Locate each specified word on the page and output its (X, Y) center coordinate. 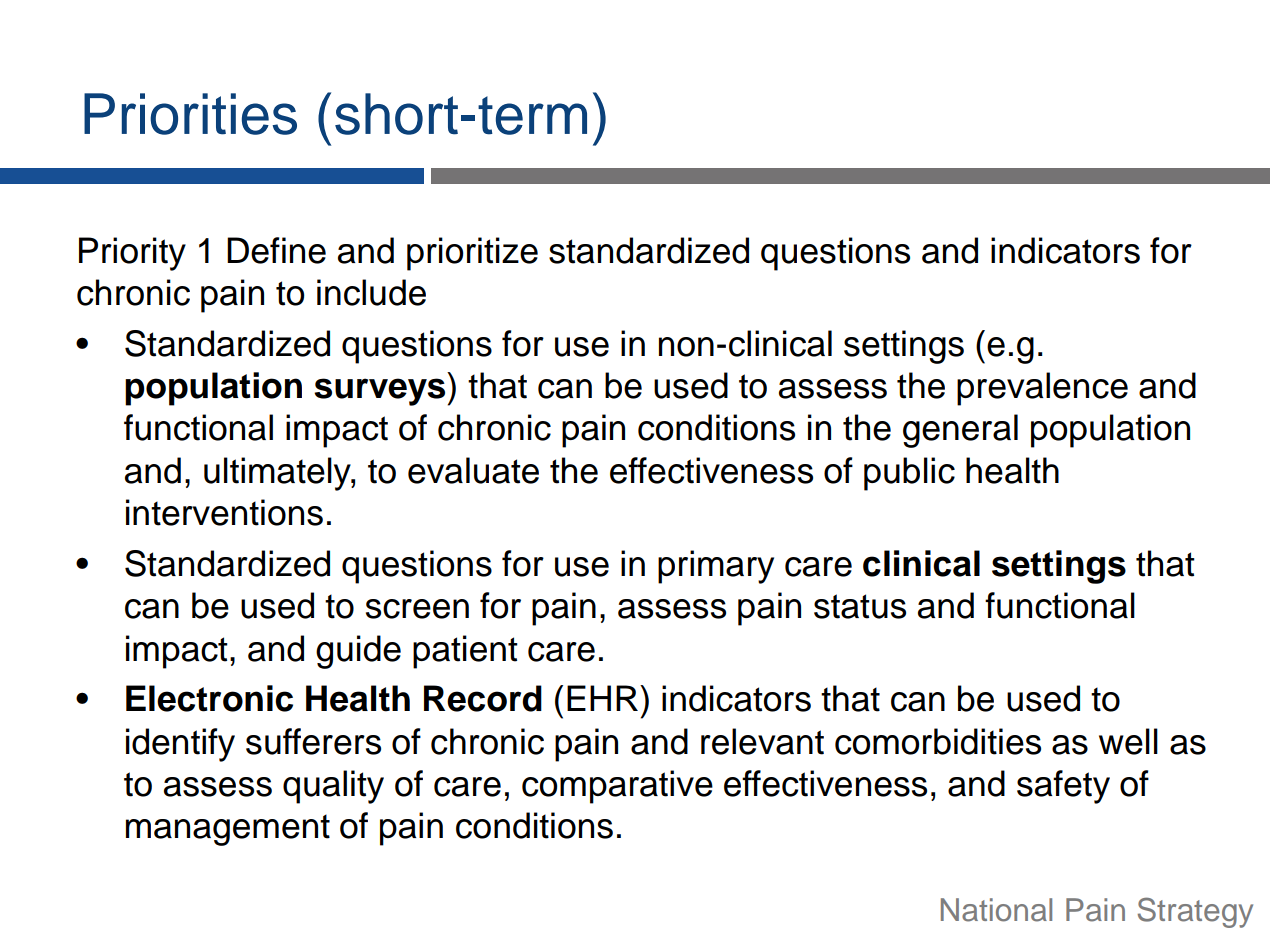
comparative (617, 787)
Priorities (190, 114)
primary (716, 567)
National (996, 910)
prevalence (1042, 389)
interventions (224, 512)
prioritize (472, 254)
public (909, 474)
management (228, 830)
